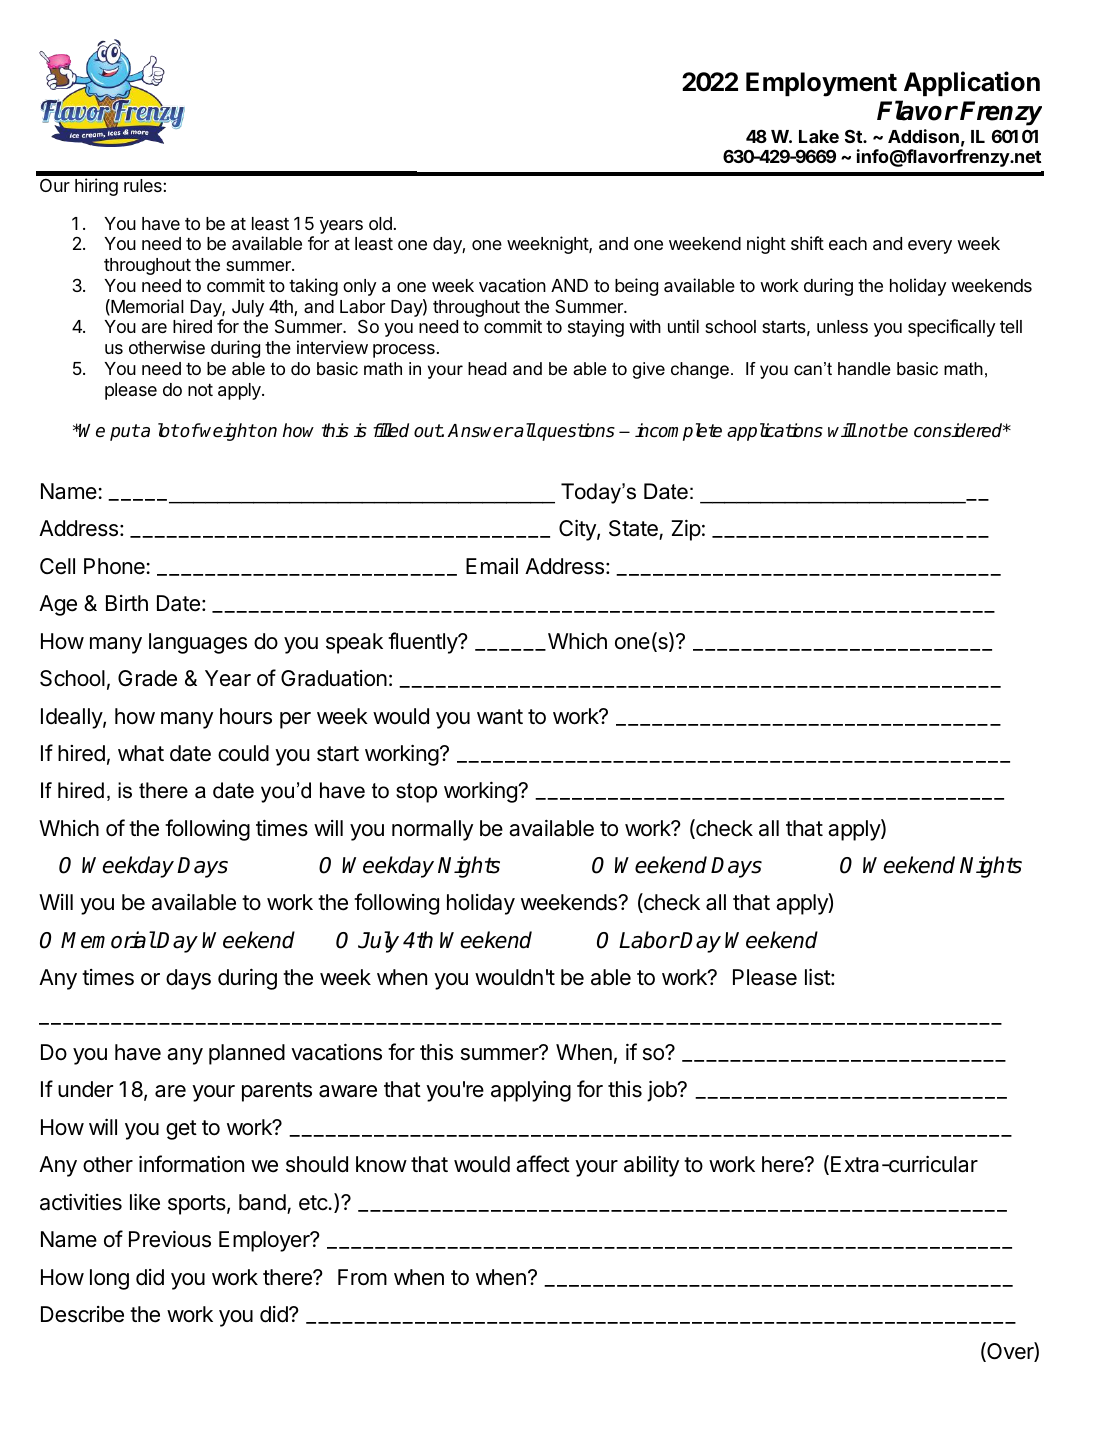 The height and width of the document is (1431, 1106). I want to click on Previous, so click(170, 1239).
